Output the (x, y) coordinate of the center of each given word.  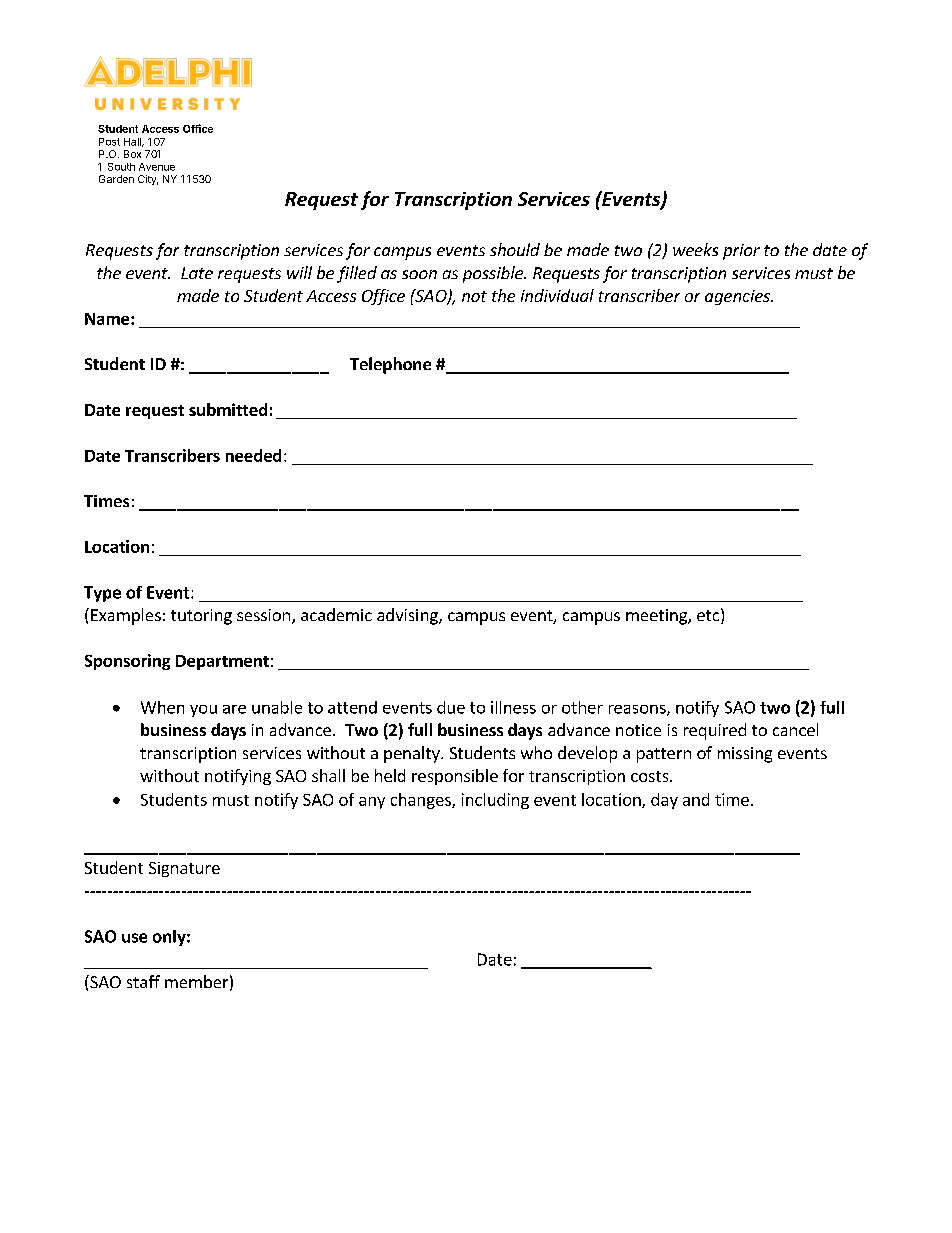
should (515, 249)
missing (745, 755)
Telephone (390, 365)
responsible (455, 777)
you (203, 711)
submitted (228, 409)
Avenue (157, 167)
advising (408, 616)
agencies (738, 297)
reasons (638, 710)
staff (143, 981)
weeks (695, 249)
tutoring (201, 617)
